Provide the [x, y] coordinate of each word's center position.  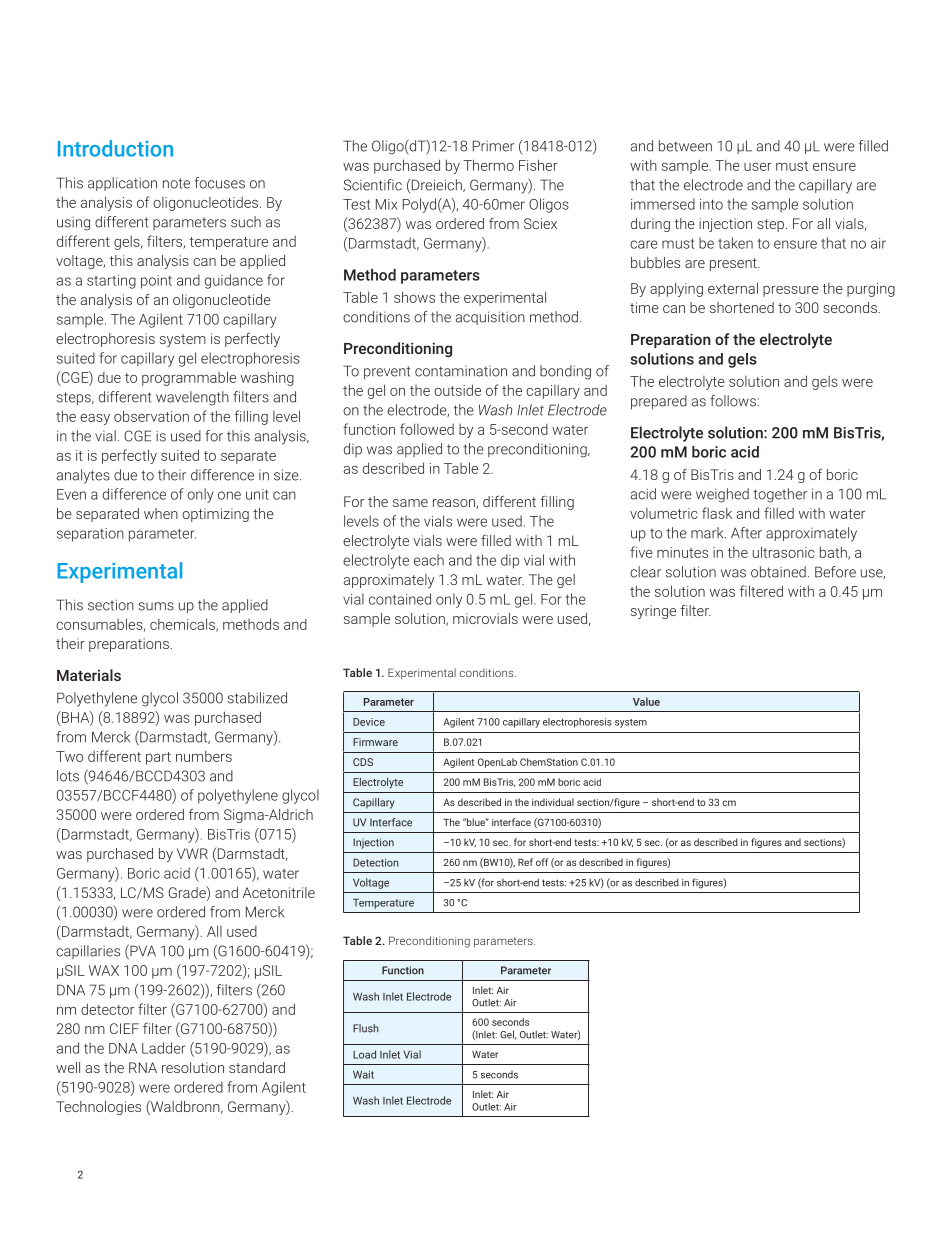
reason [455, 504]
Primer [493, 146]
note [176, 183]
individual [553, 802]
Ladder [163, 1048]
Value [646, 701]
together [780, 495]
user [758, 167]
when [161, 513]
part [158, 758]
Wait [363, 1075]
